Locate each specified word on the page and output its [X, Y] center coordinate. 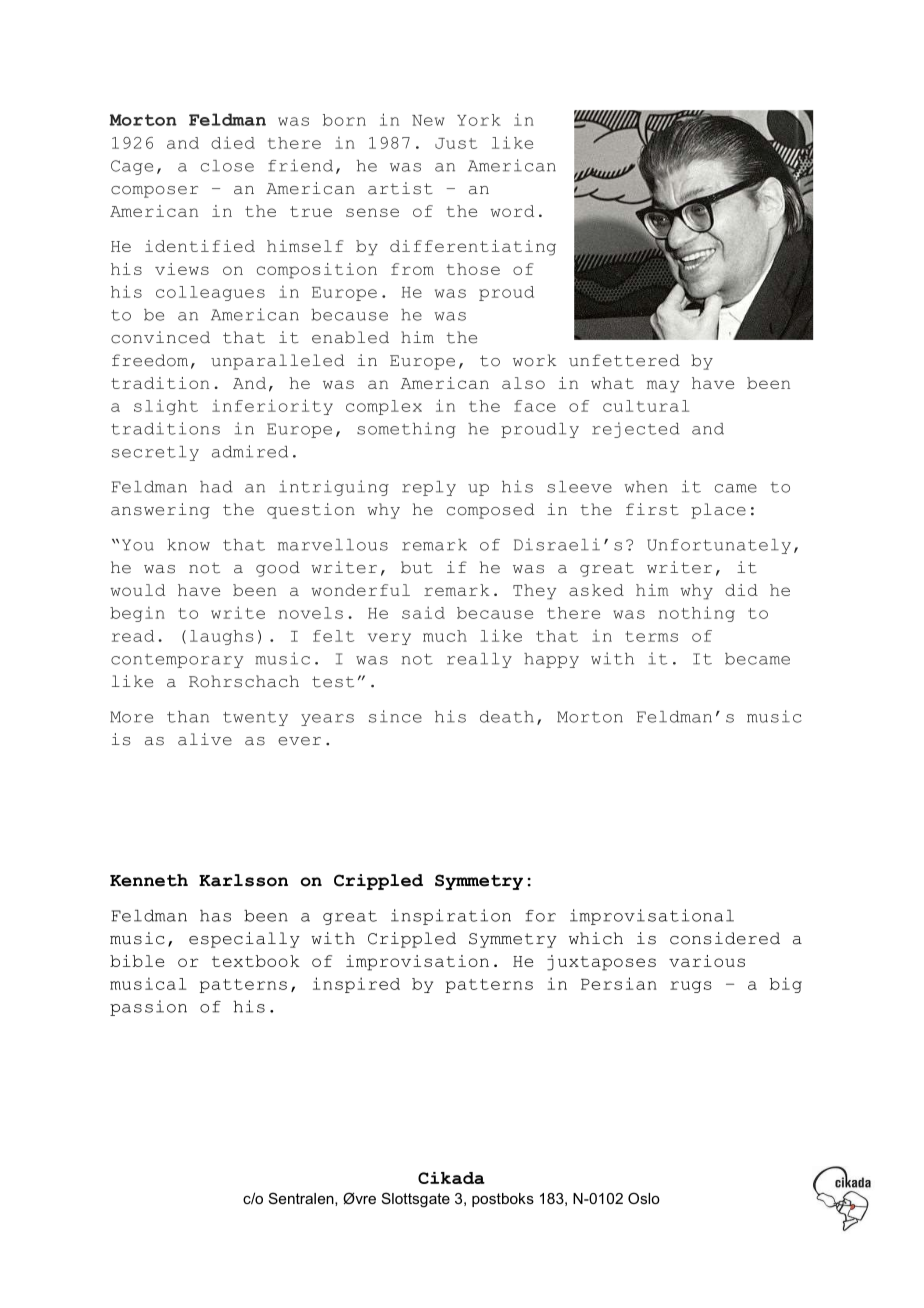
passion [148, 1008]
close [227, 166]
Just [456, 143]
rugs [691, 987]
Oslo [644, 1198]
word [512, 211]
